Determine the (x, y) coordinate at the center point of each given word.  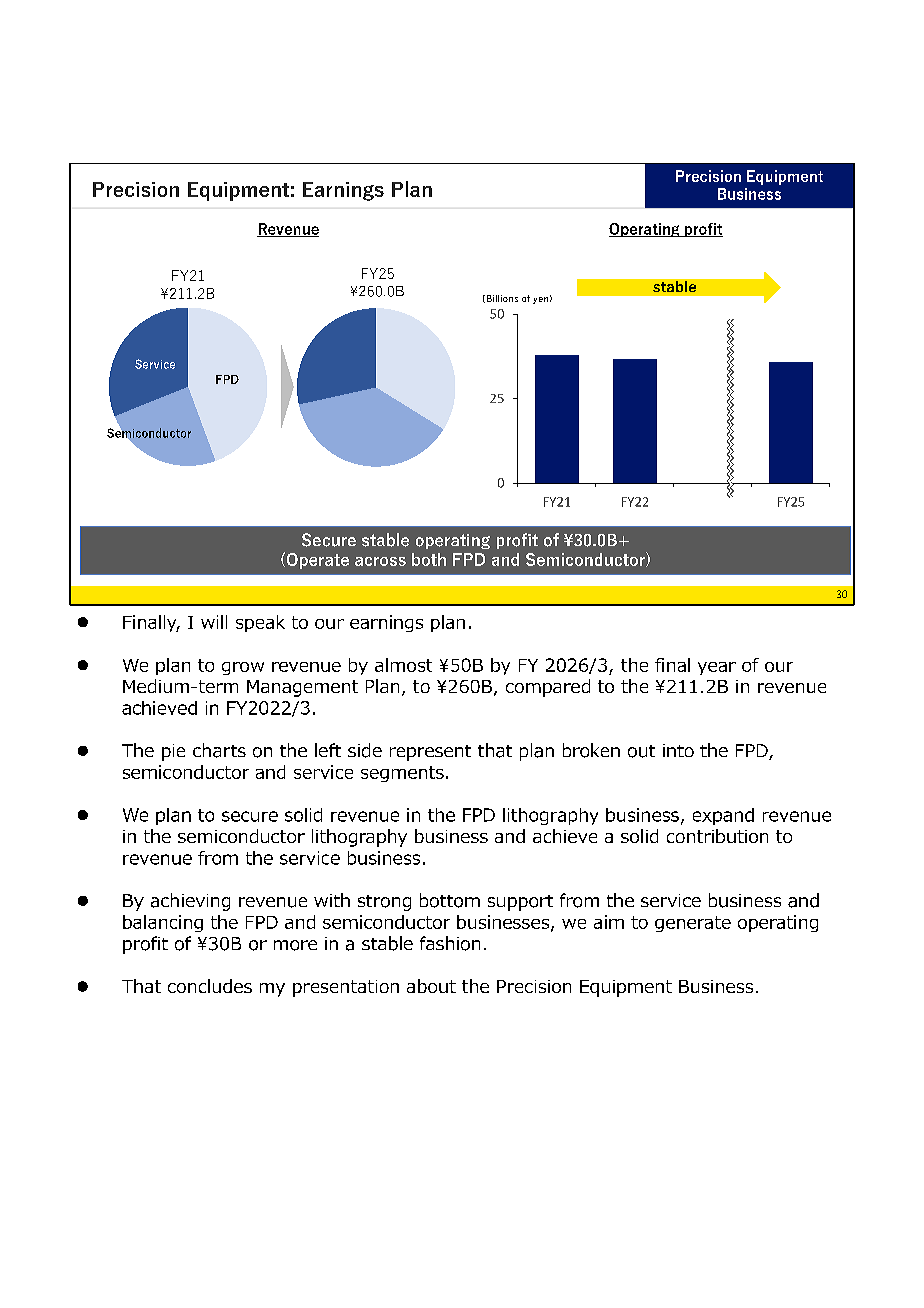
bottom (450, 900)
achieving (190, 902)
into (678, 750)
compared (548, 688)
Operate (316, 560)
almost (403, 665)
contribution (717, 836)
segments (402, 774)
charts (219, 750)
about (431, 986)
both (429, 559)
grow (243, 668)
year (717, 668)
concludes (210, 986)
